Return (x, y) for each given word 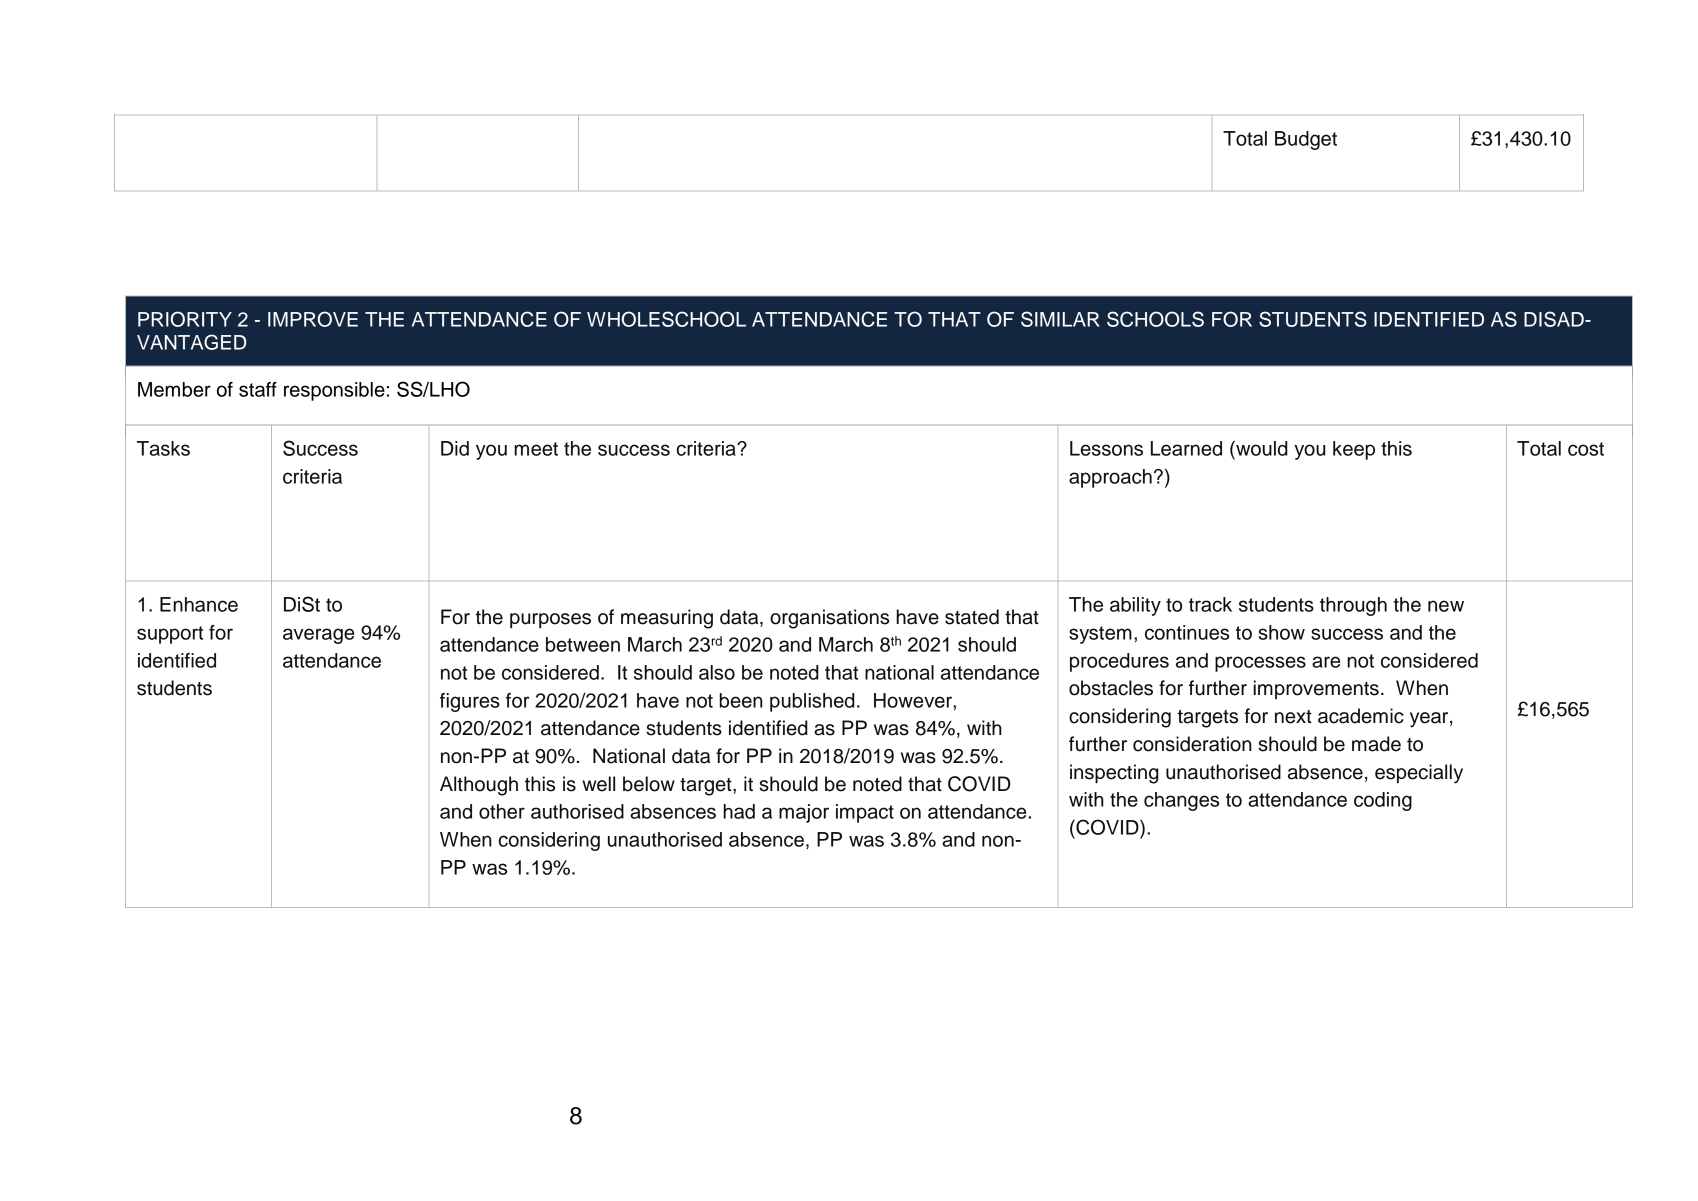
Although (479, 786)
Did (455, 448)
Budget (1306, 140)
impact (865, 813)
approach (1110, 478)
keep (1354, 450)
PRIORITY (185, 319)
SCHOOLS (1155, 319)
